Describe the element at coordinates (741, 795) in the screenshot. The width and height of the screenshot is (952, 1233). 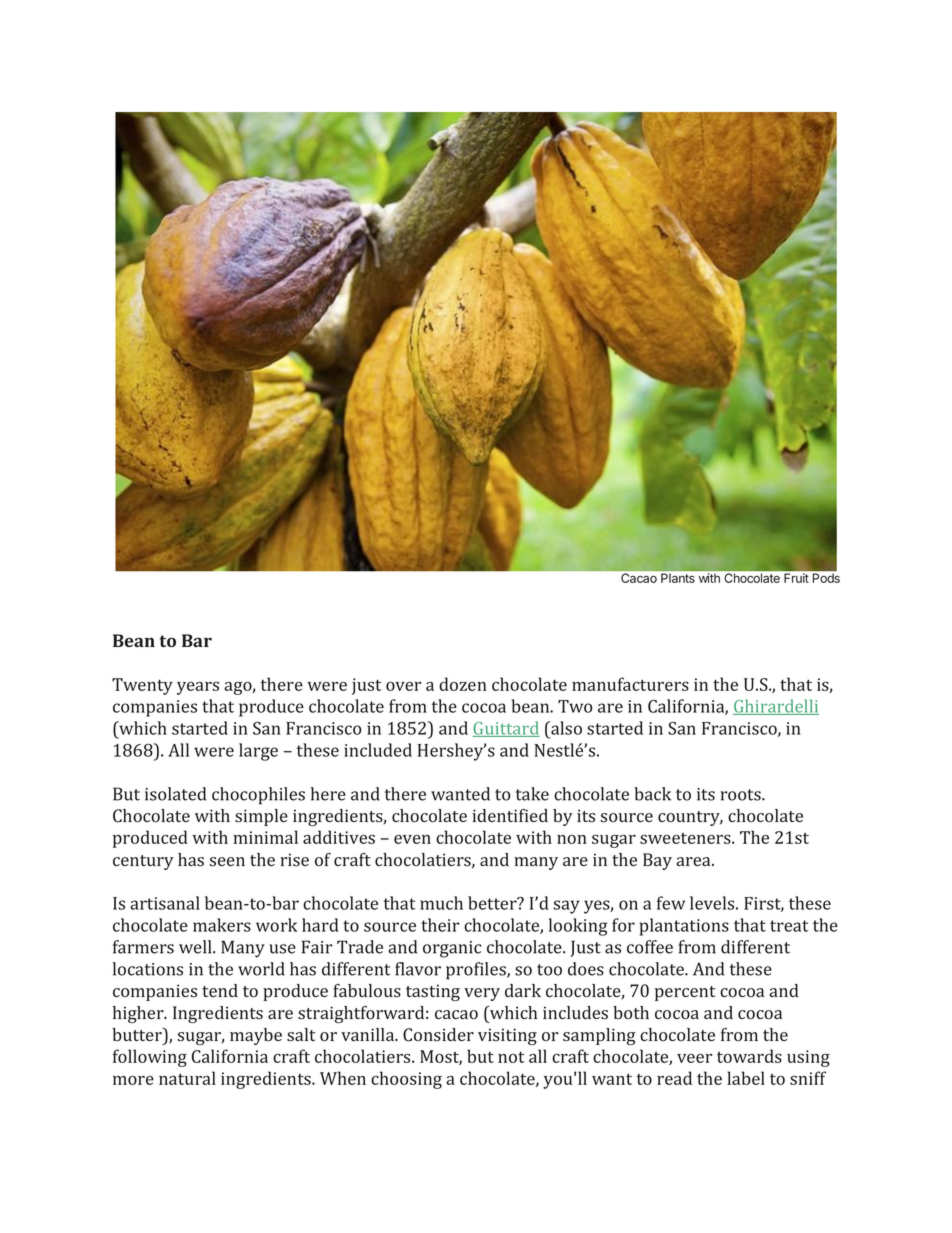
I see `roots` at that location.
